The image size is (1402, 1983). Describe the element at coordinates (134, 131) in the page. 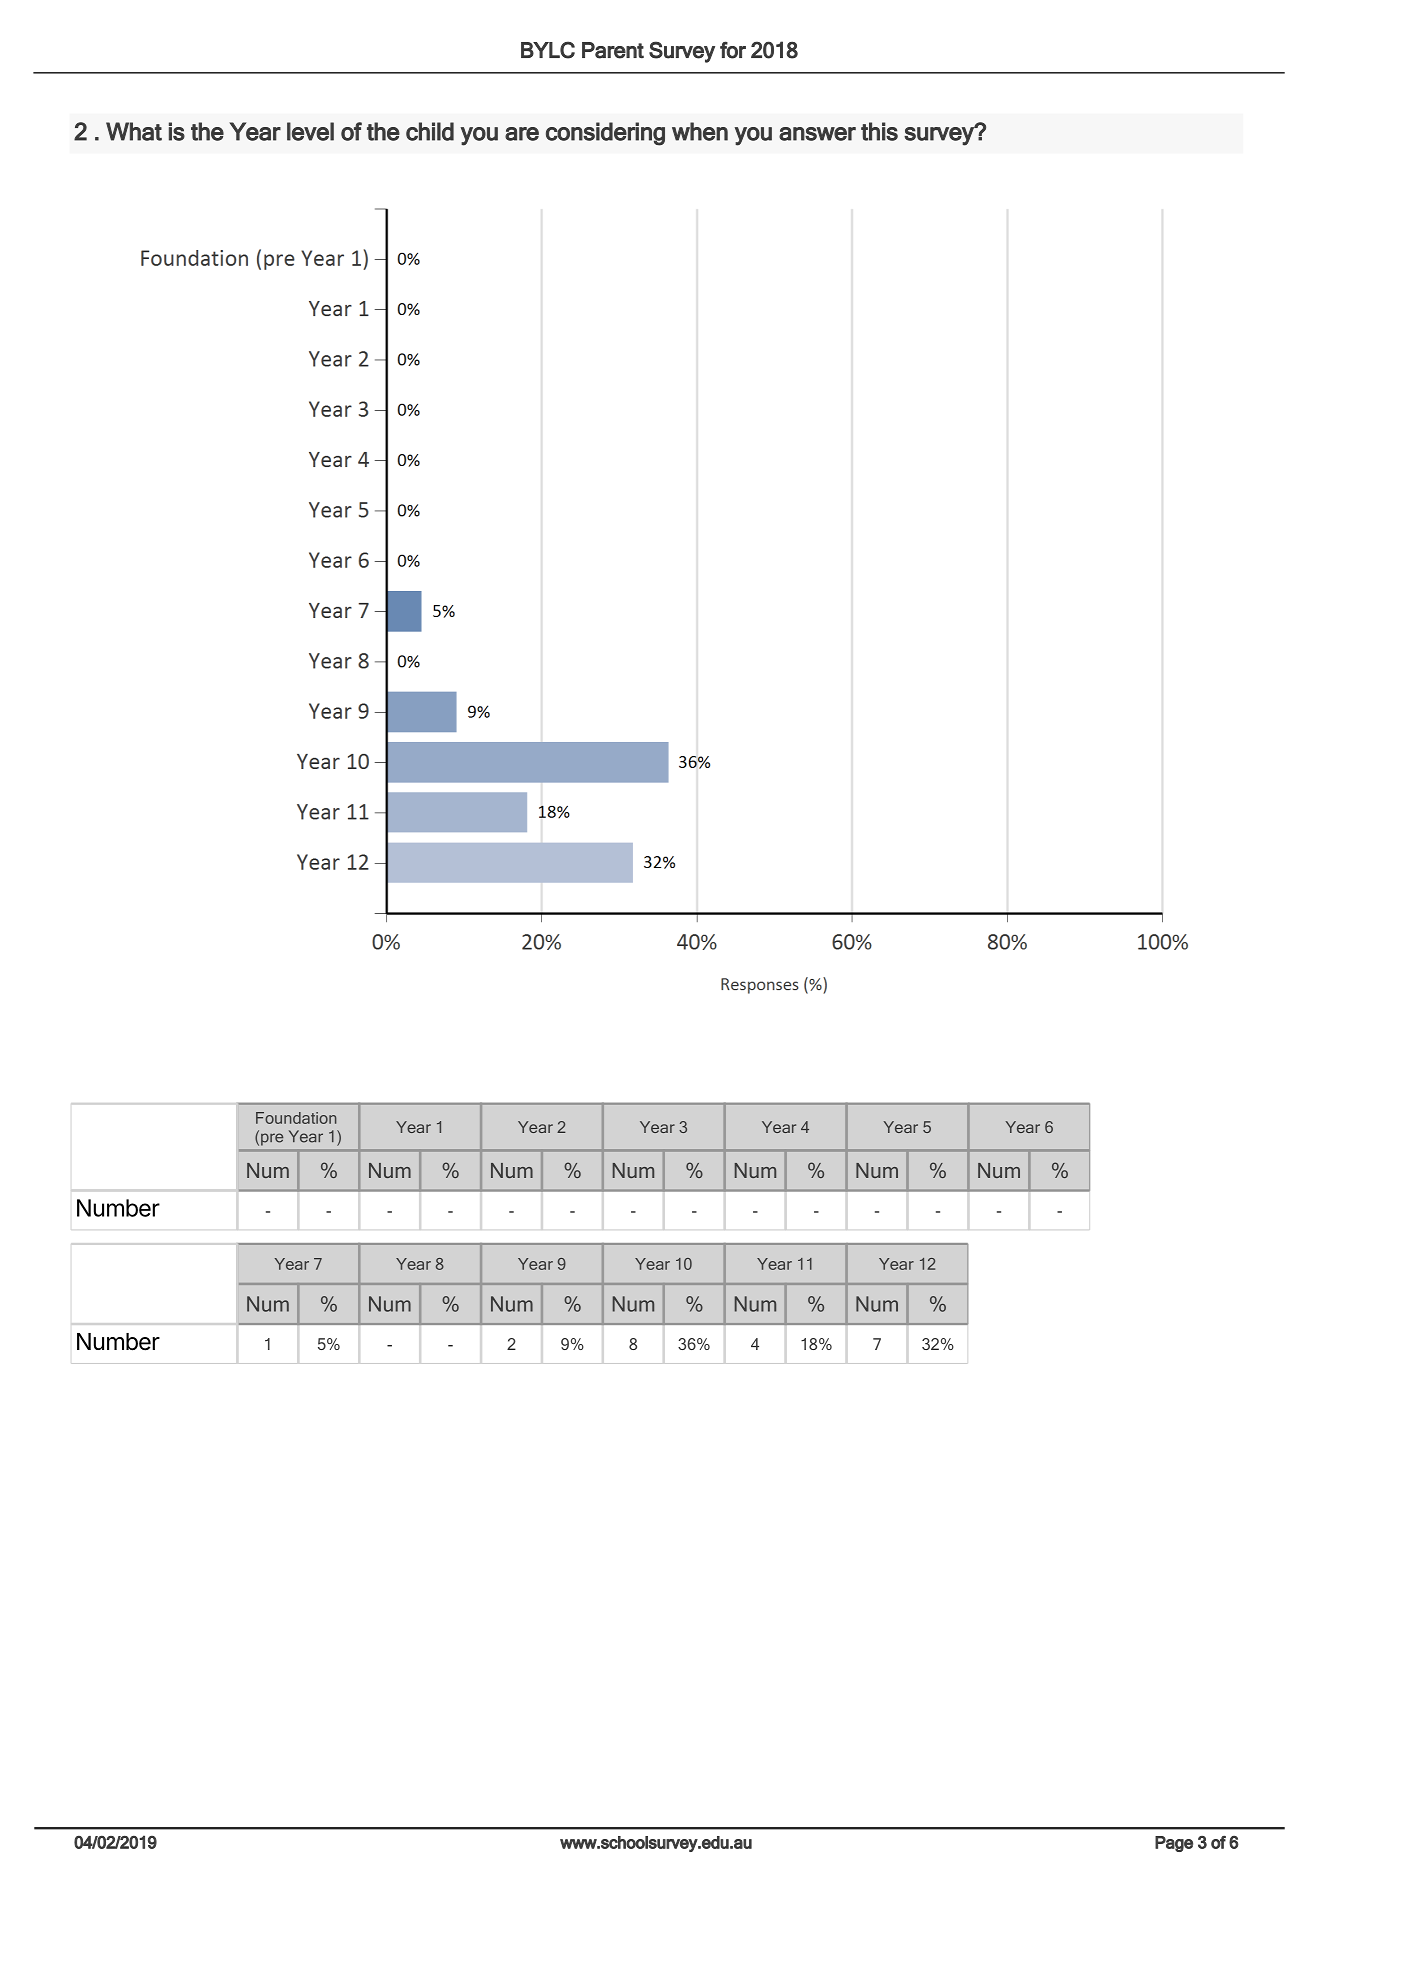

I see `What` at that location.
